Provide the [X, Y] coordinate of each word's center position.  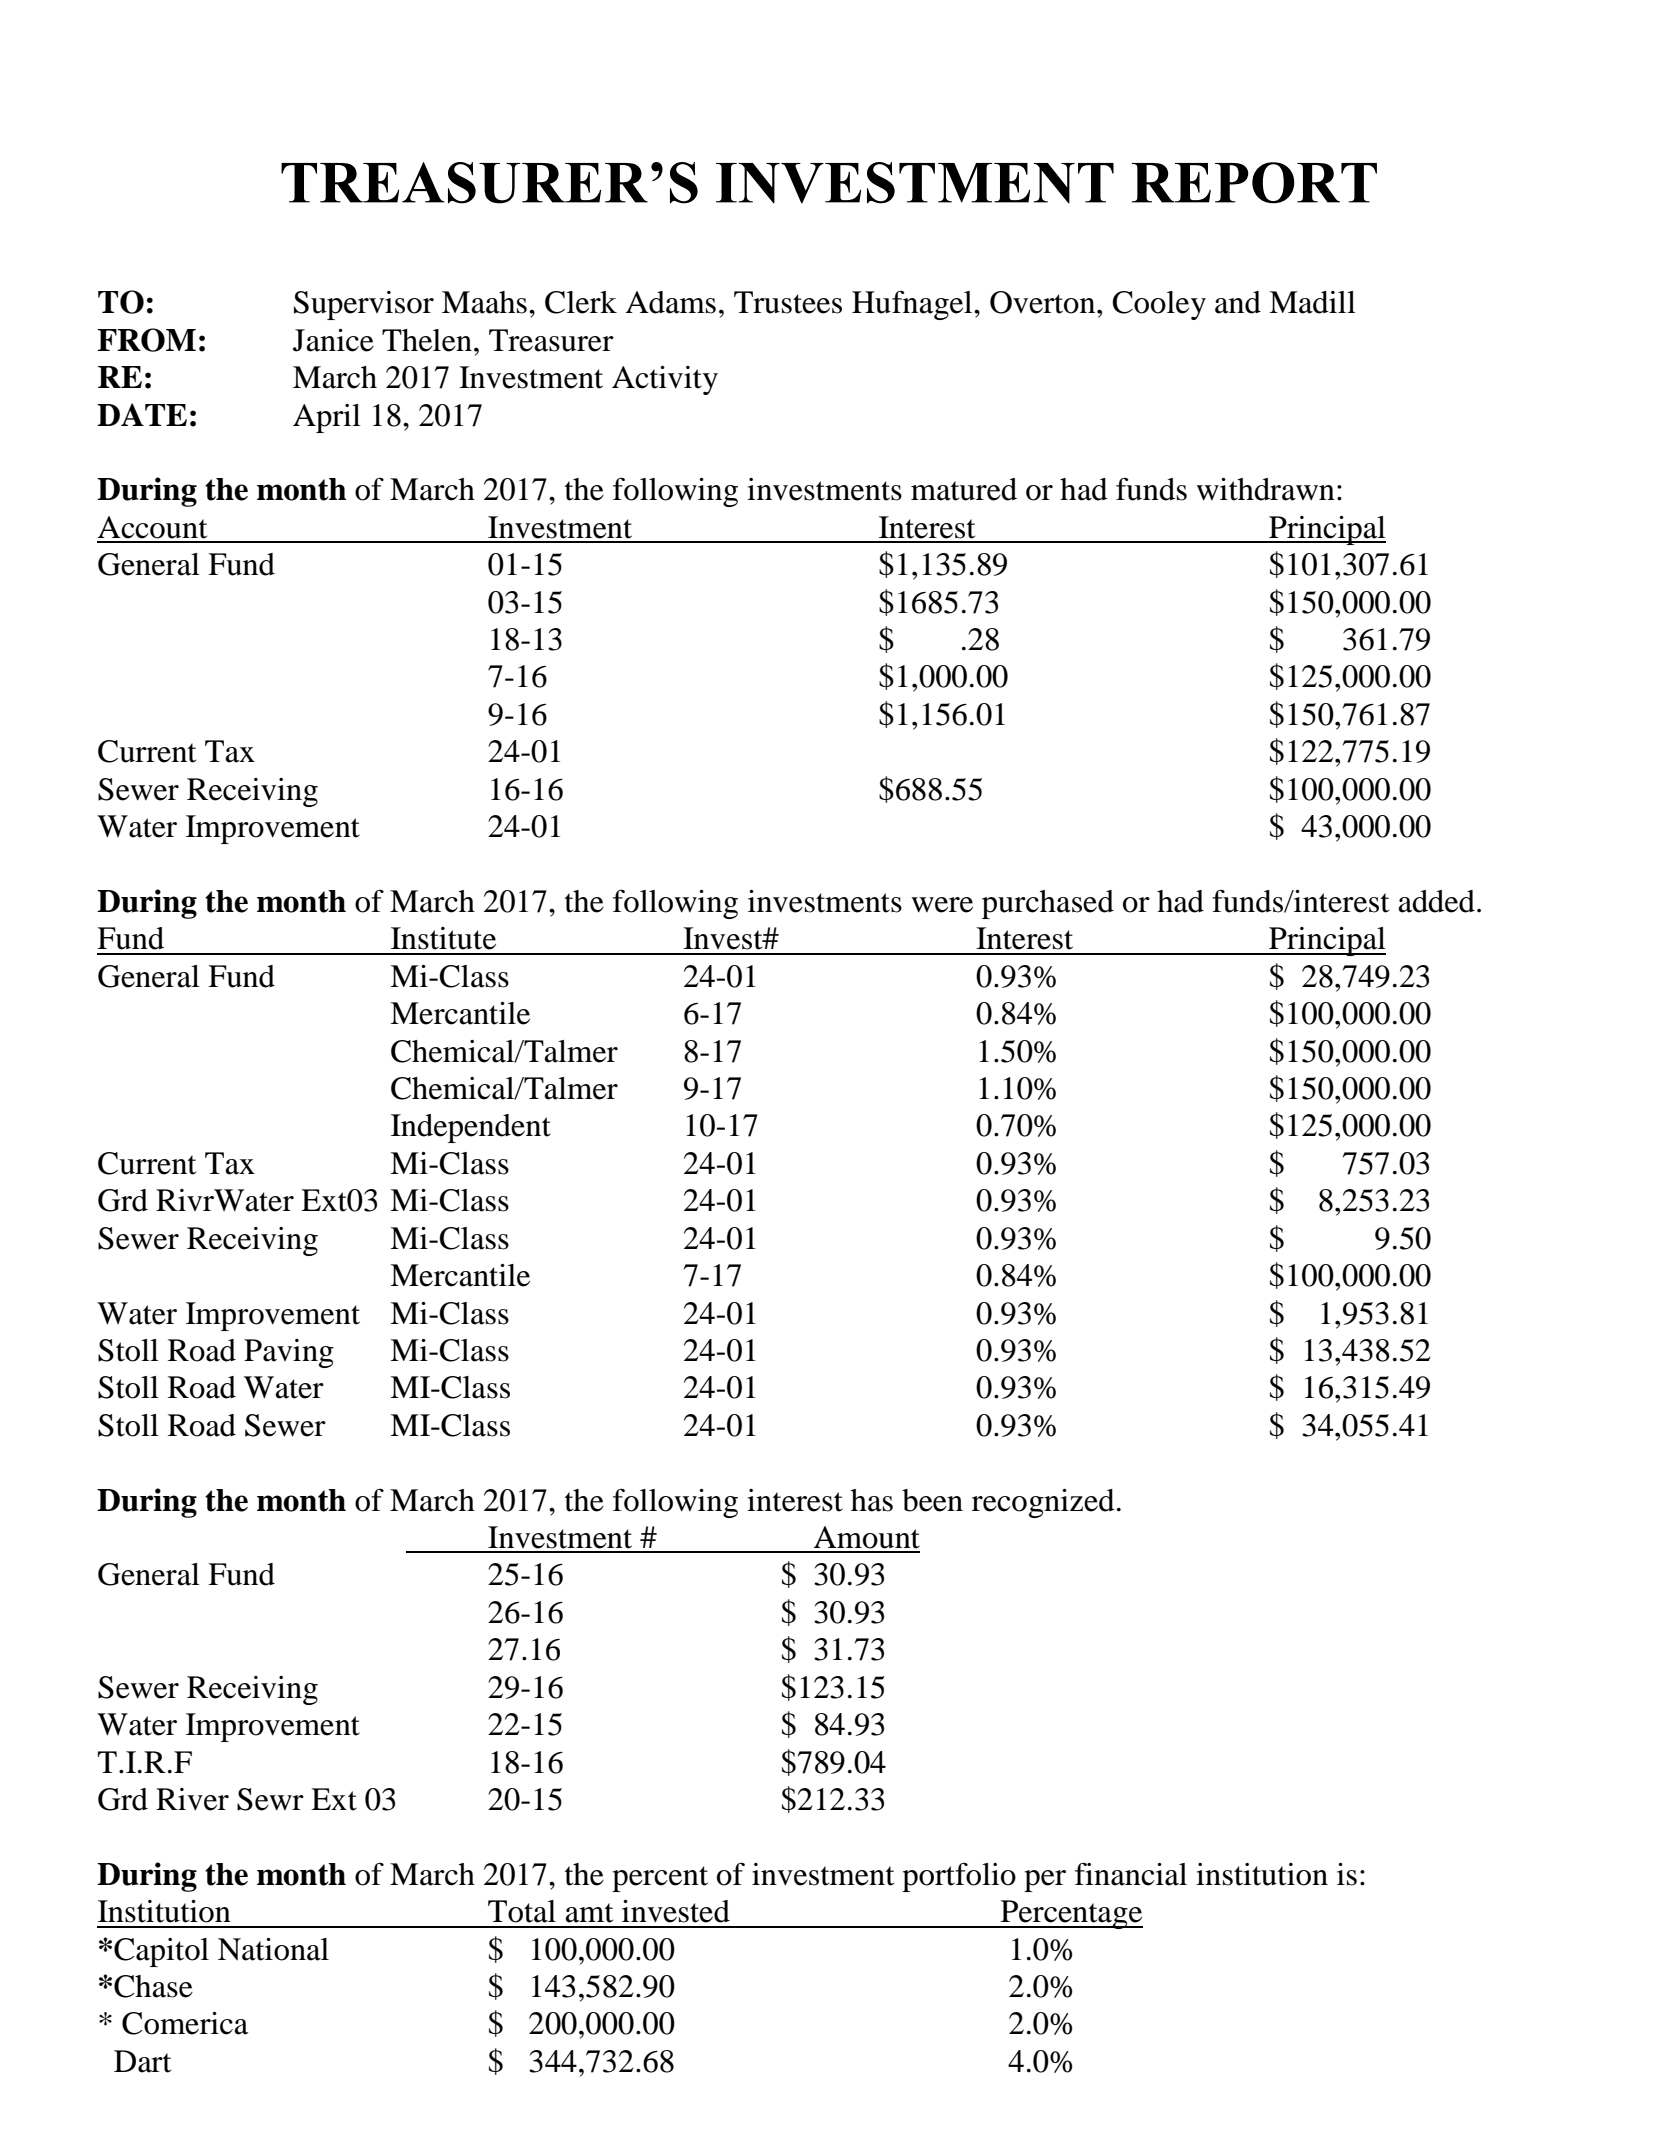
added [1436, 901]
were [942, 905]
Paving [289, 1353]
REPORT [1254, 183]
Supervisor [364, 305]
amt [589, 1913]
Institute [443, 938]
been [932, 1500]
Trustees [788, 302]
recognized [1043, 1503]
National [273, 1949]
